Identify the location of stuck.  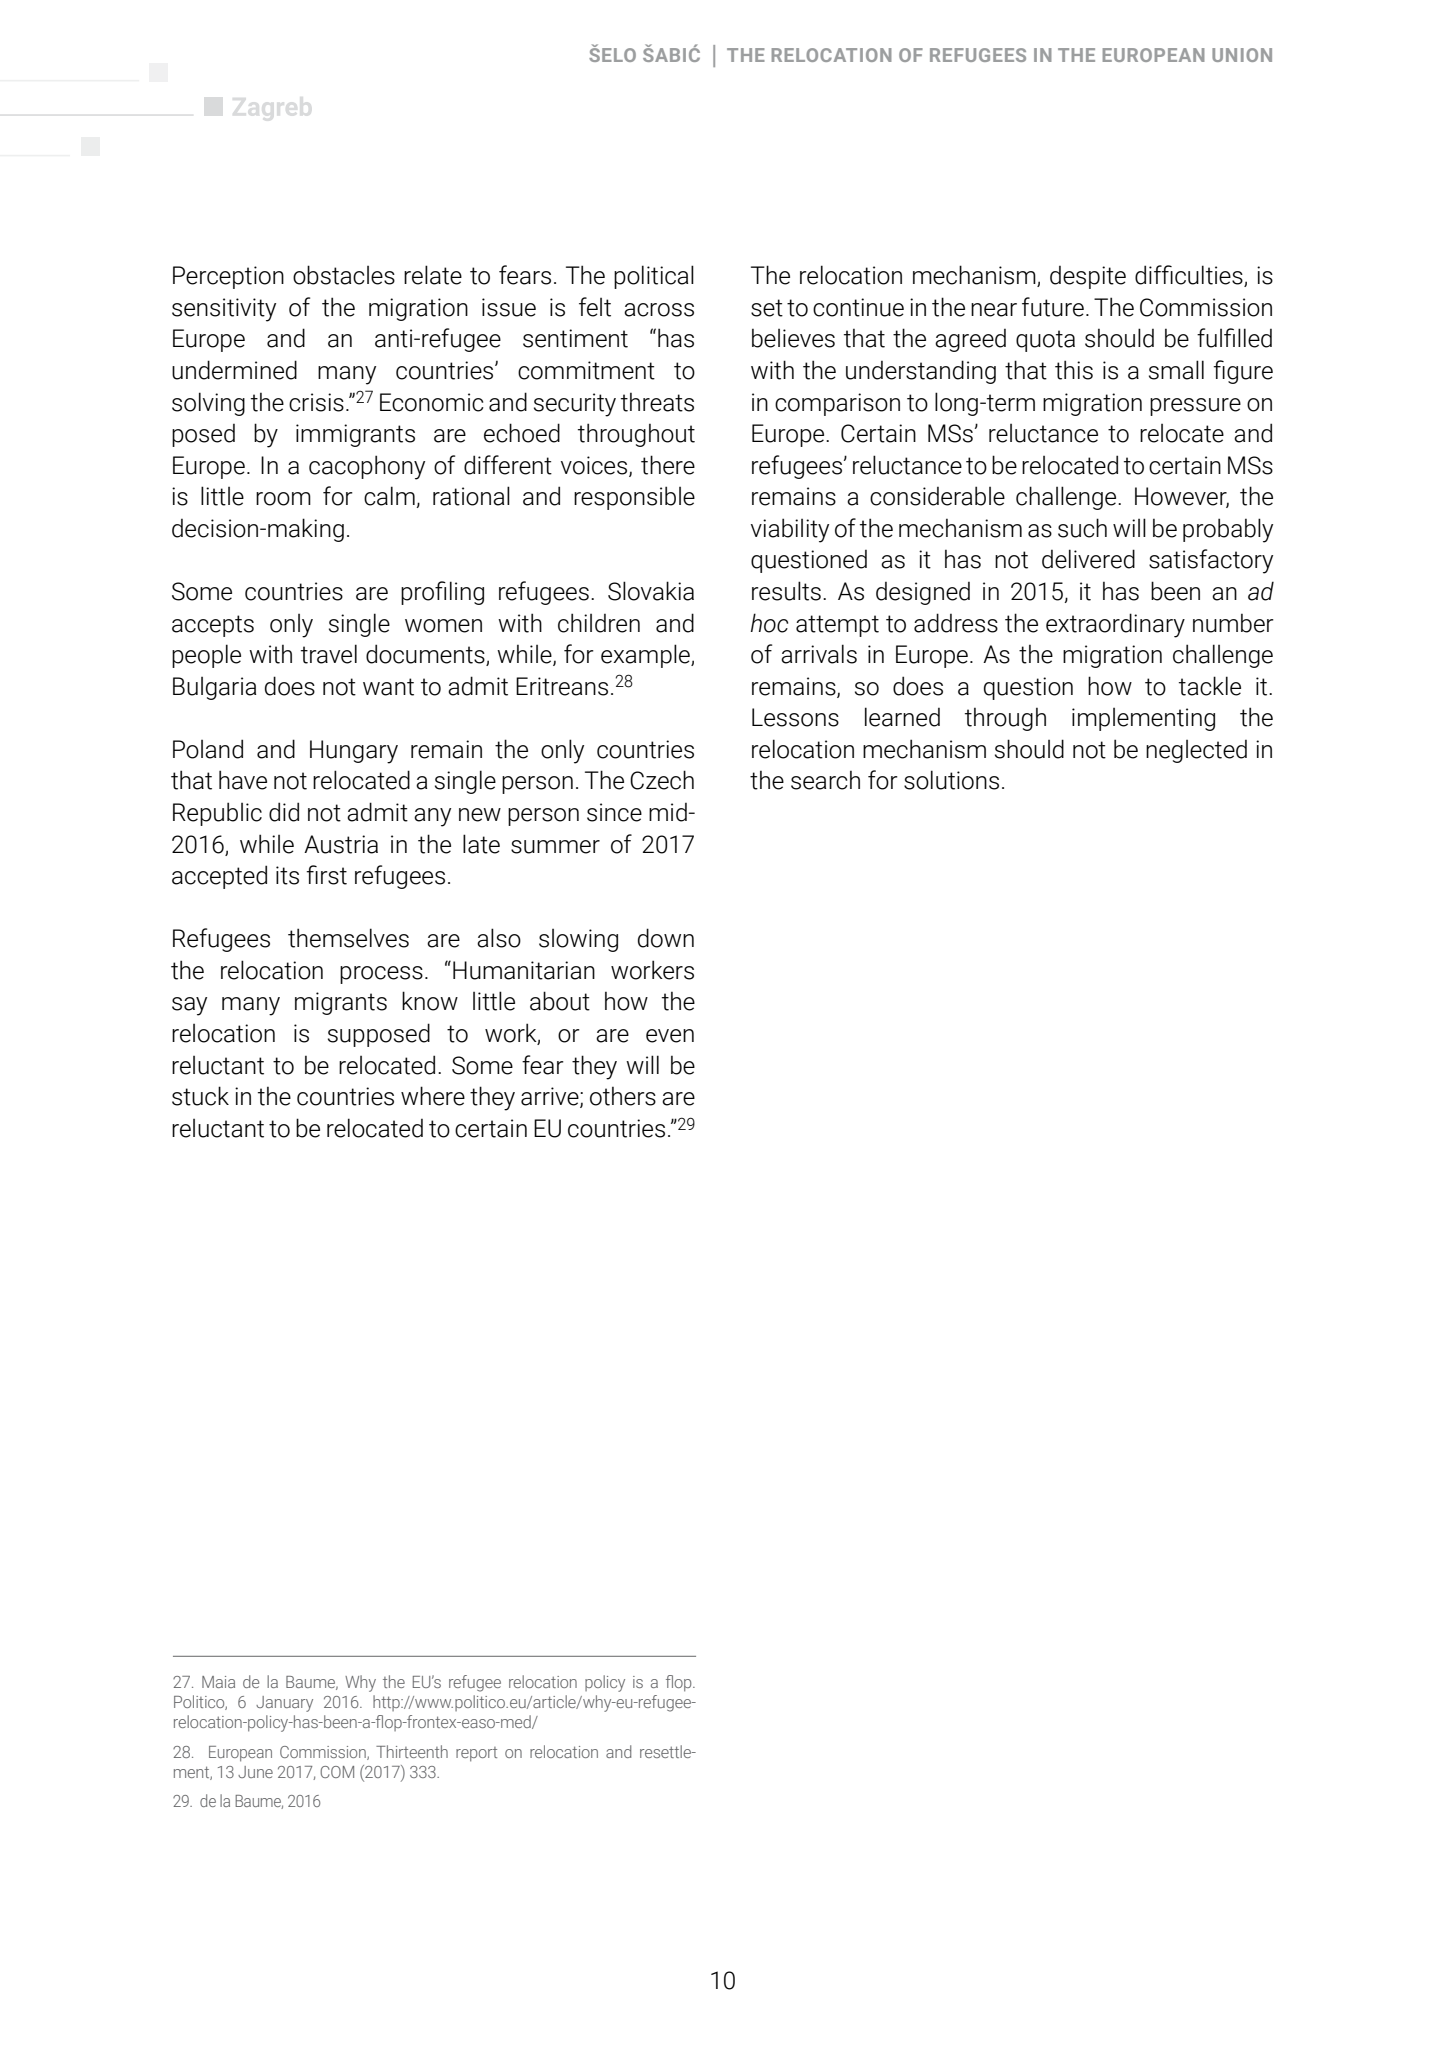
(200, 1096).
